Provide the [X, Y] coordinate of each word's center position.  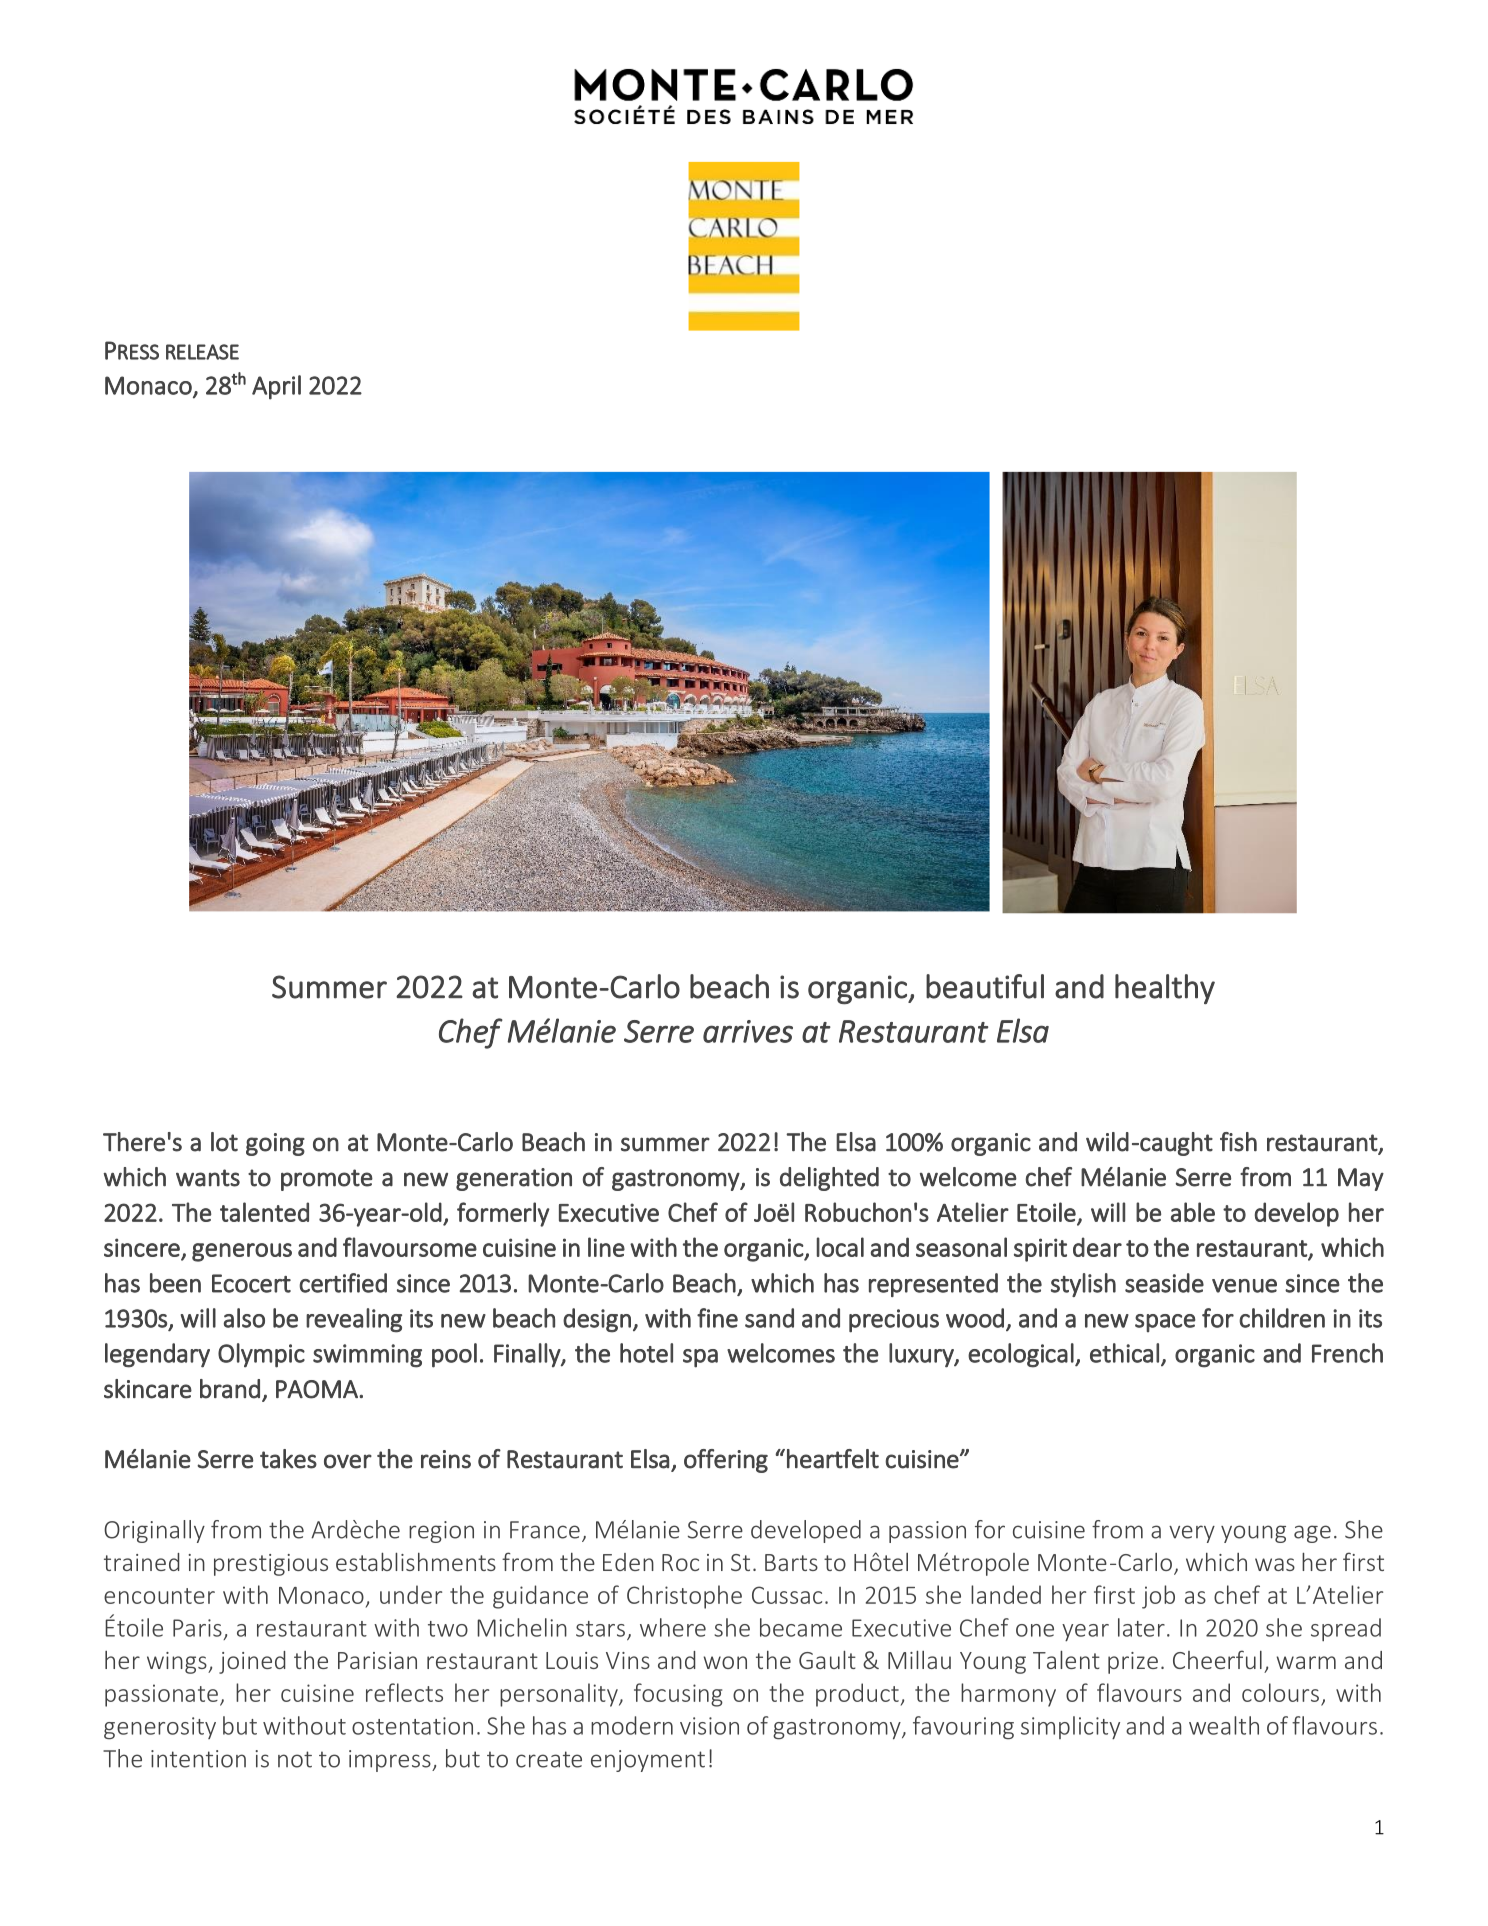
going [275, 1144]
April [276, 387]
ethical [1124, 1353]
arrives [748, 1031]
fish [1238, 1142]
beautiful [985, 986]
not [295, 1759]
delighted [829, 1179]
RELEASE [202, 352]
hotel [646, 1353]
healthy [1165, 989]
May [1361, 1179]
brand [230, 1389]
